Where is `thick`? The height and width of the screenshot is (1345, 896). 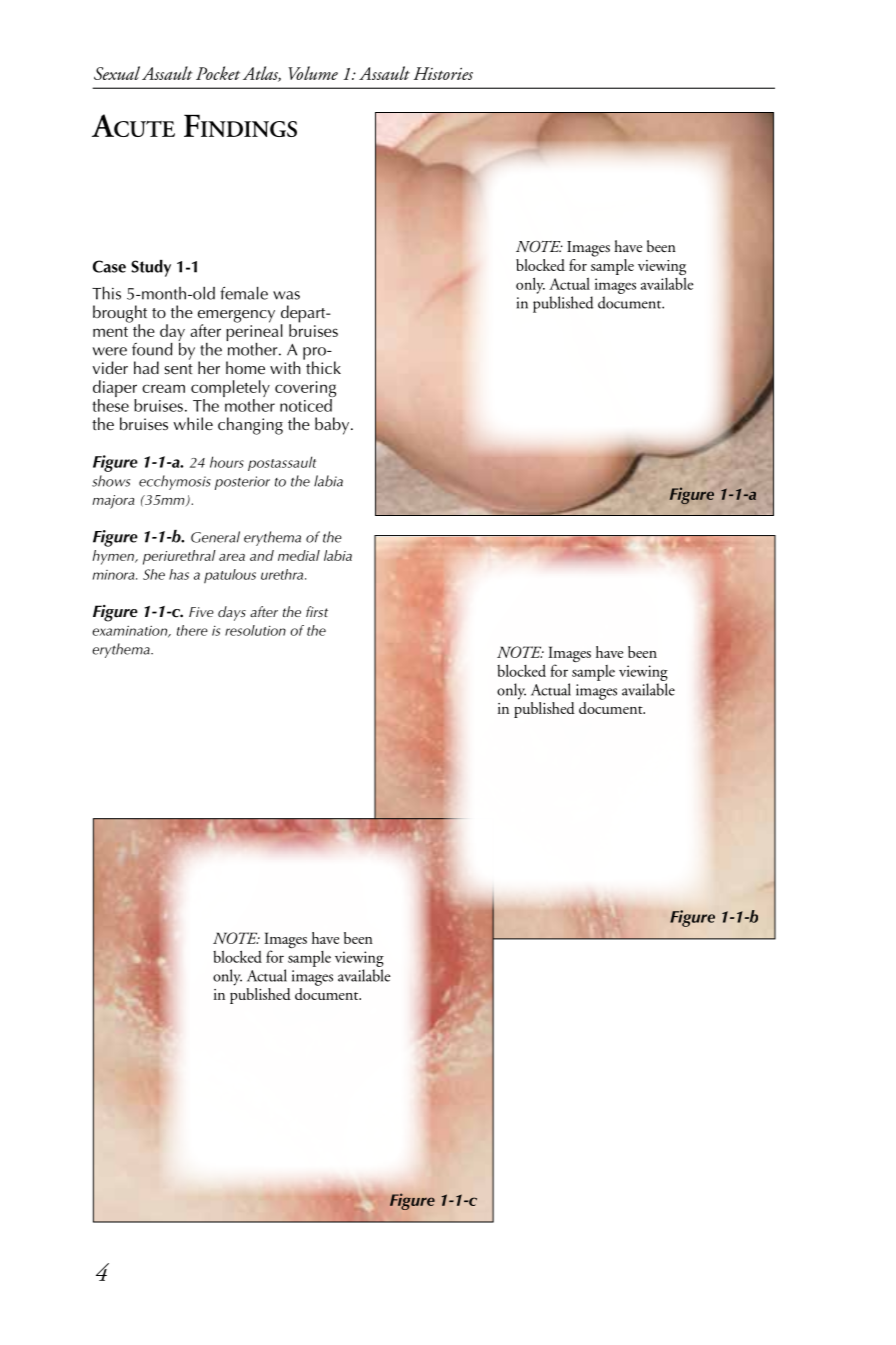
thick is located at coordinates (322, 366).
